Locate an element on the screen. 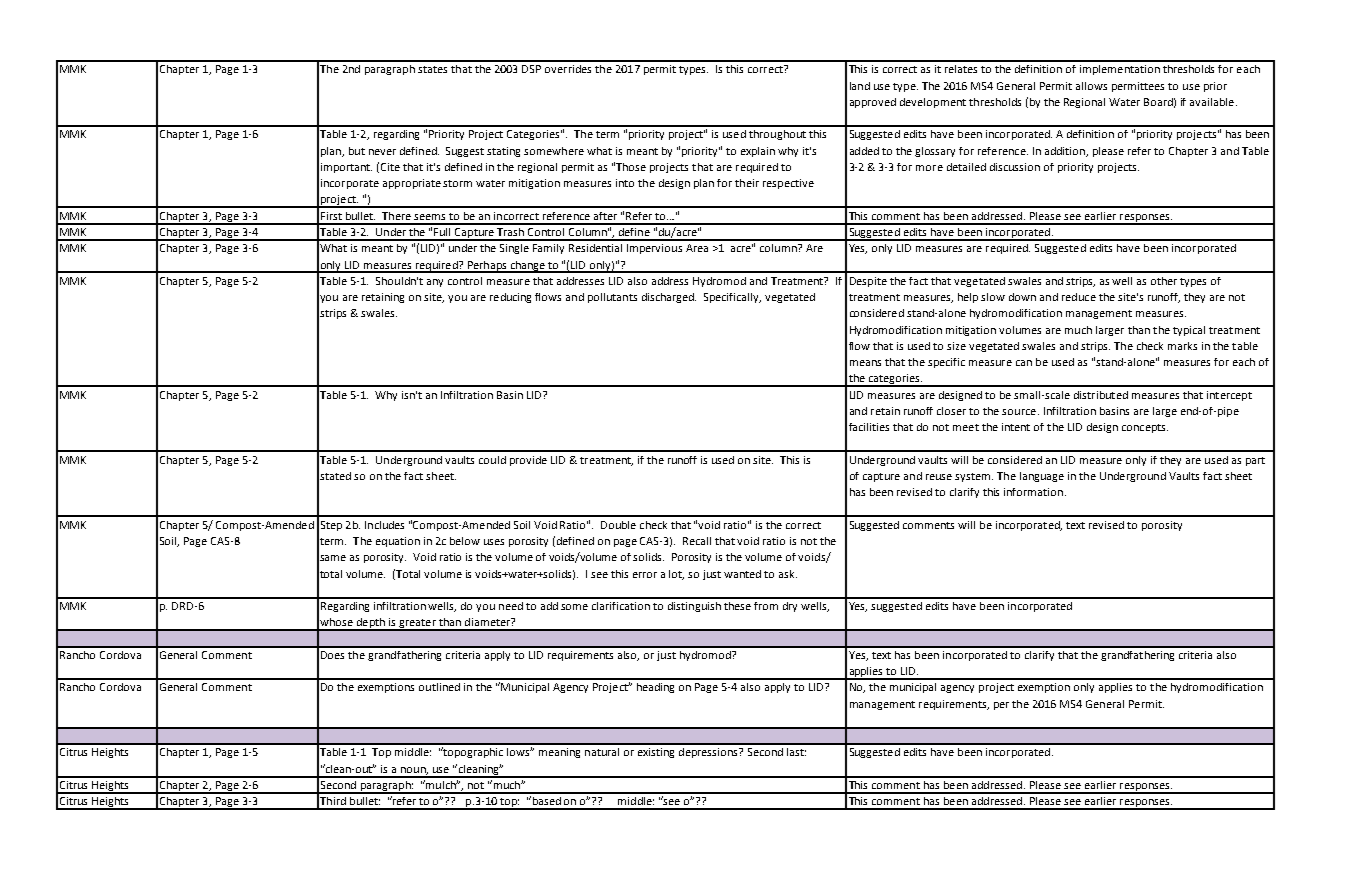 Image resolution: width=1372 pixels, height=887 pixels. implementation is located at coordinates (1120, 70).
